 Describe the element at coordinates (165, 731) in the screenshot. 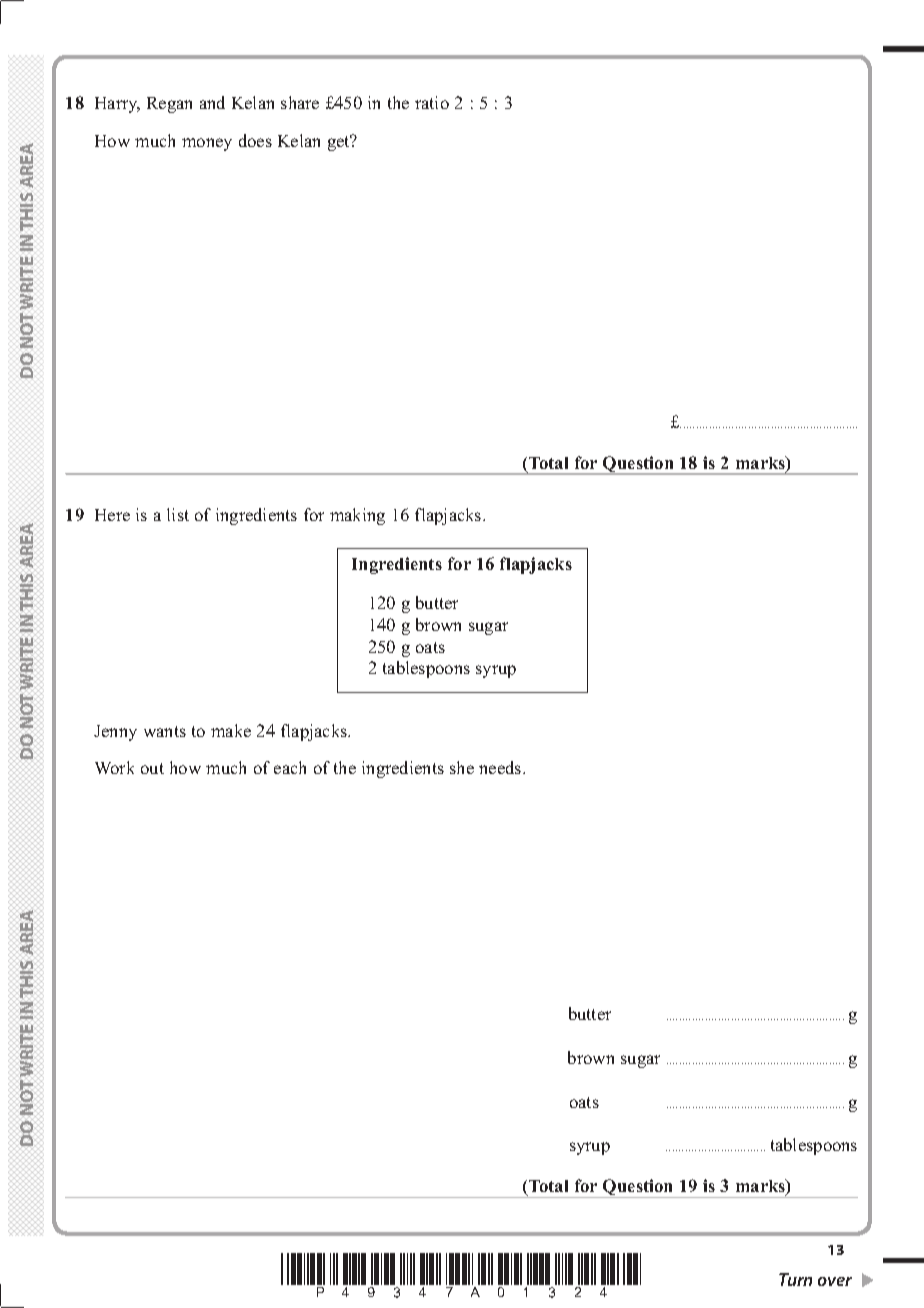

I see `wants` at that location.
